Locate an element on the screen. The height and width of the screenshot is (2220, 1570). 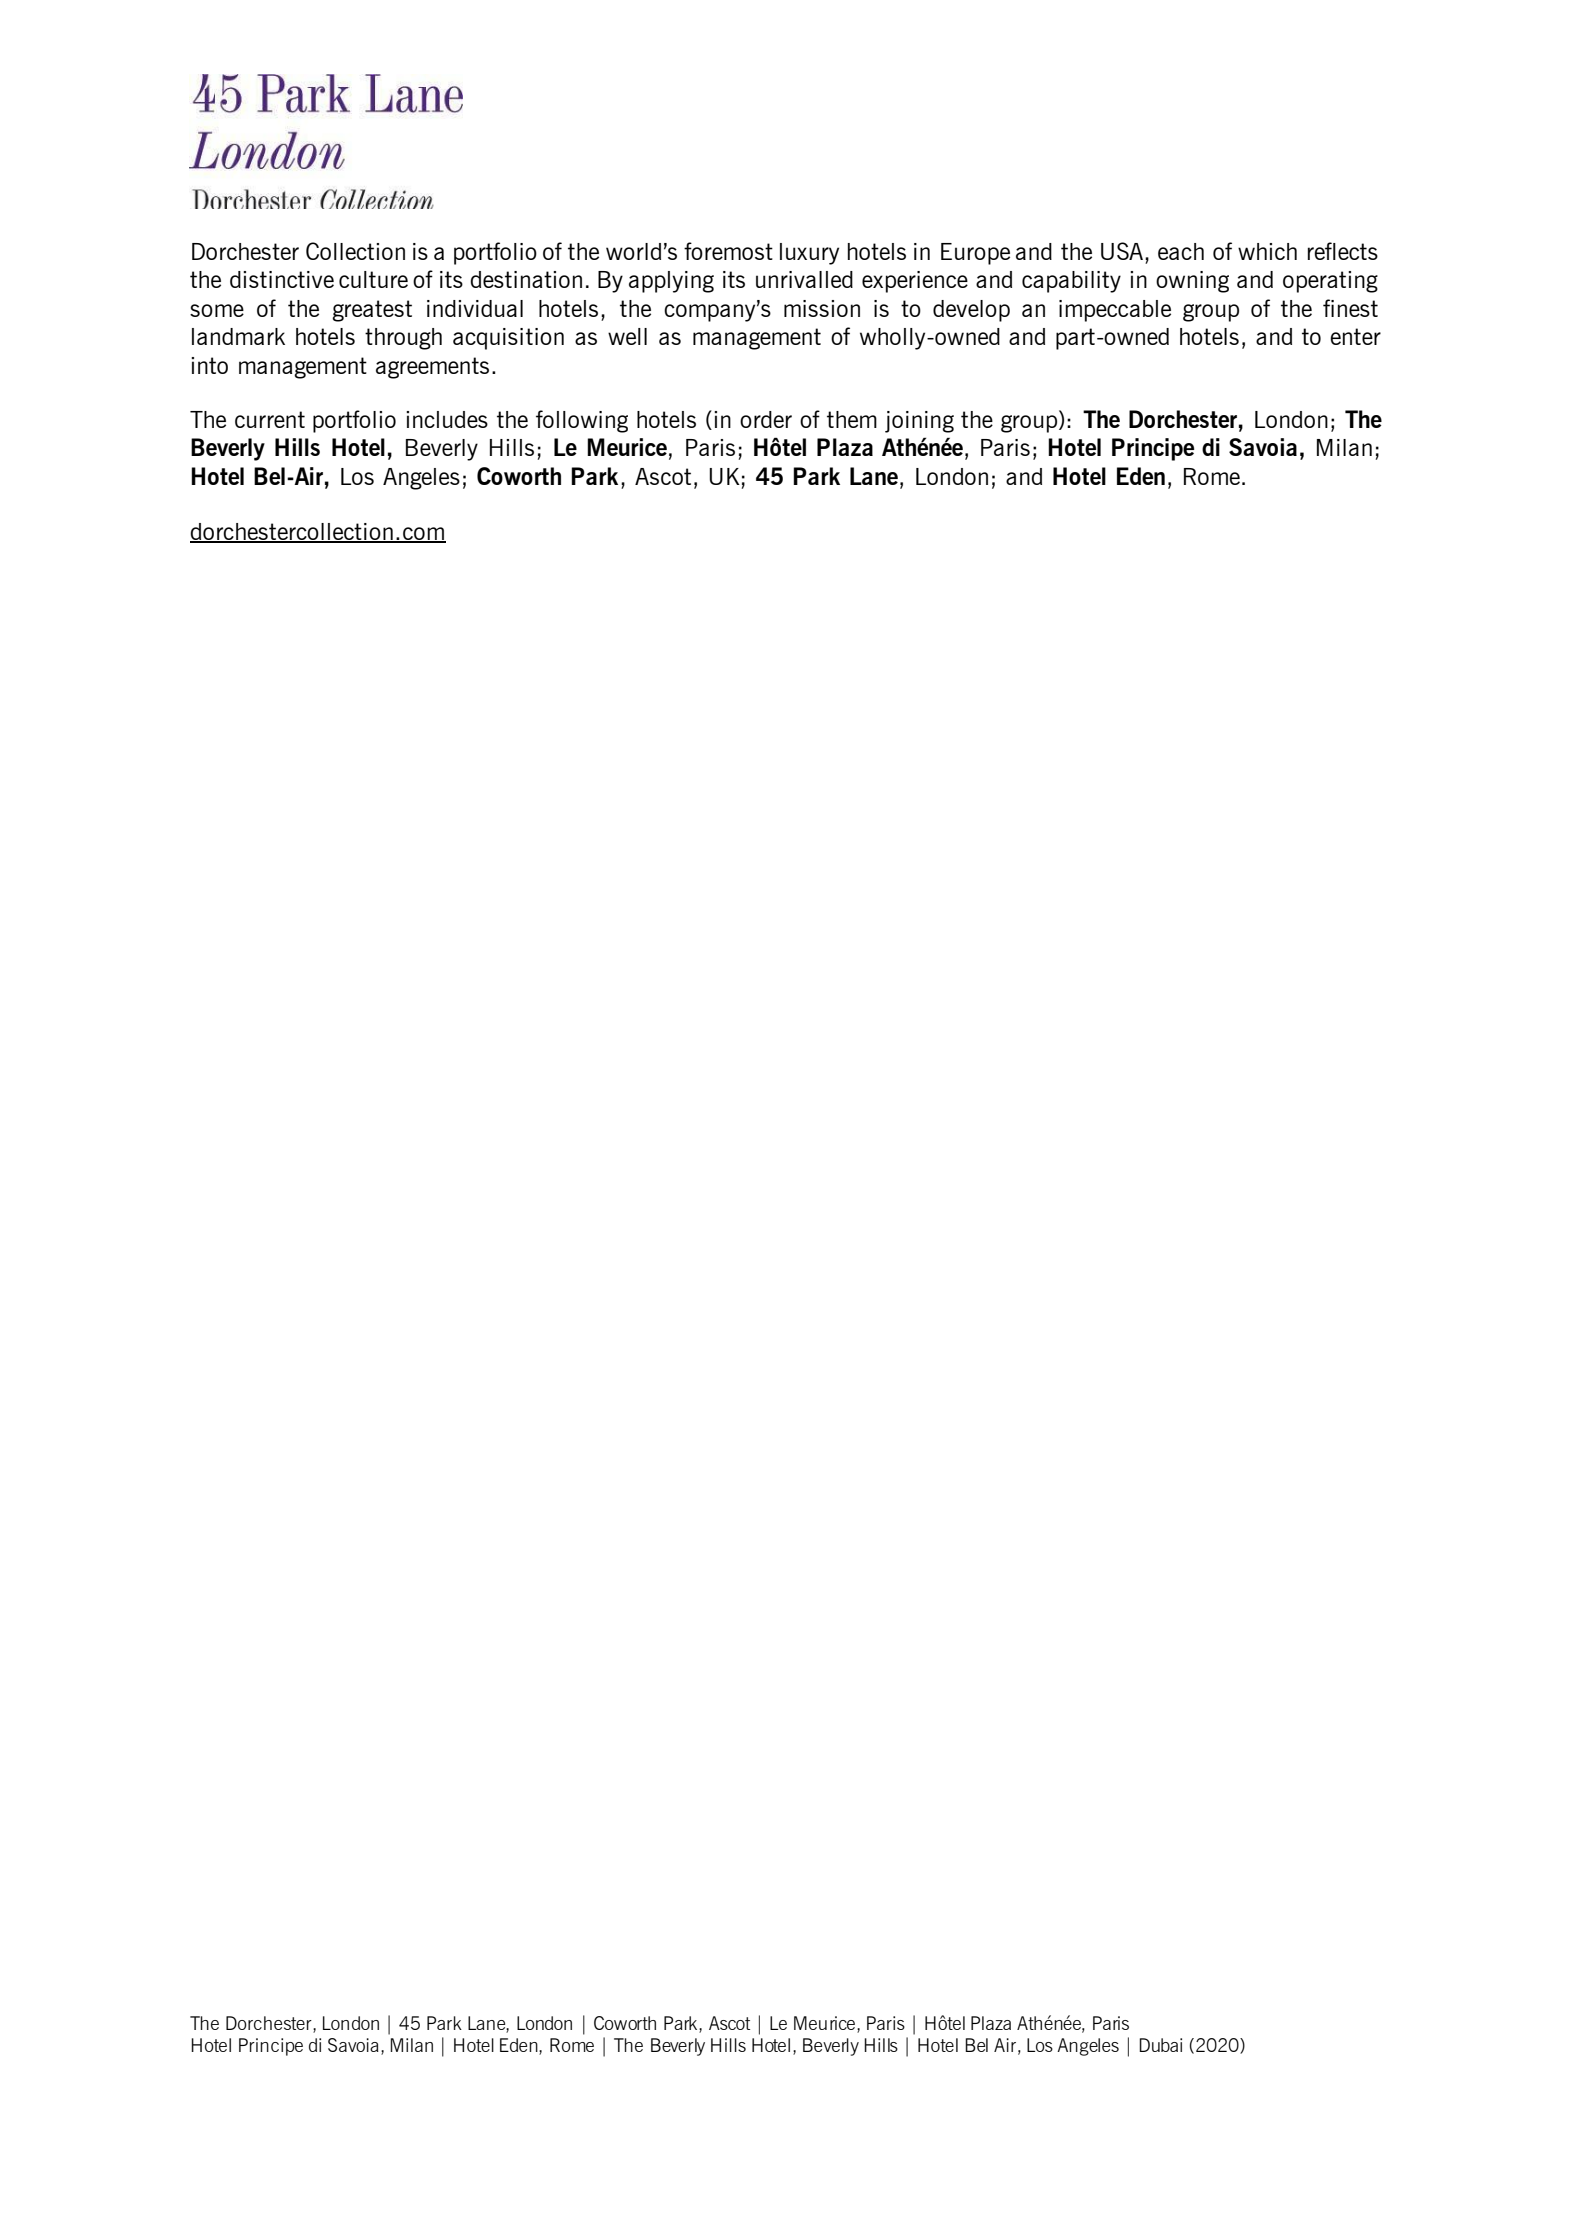
well is located at coordinates (627, 336).
